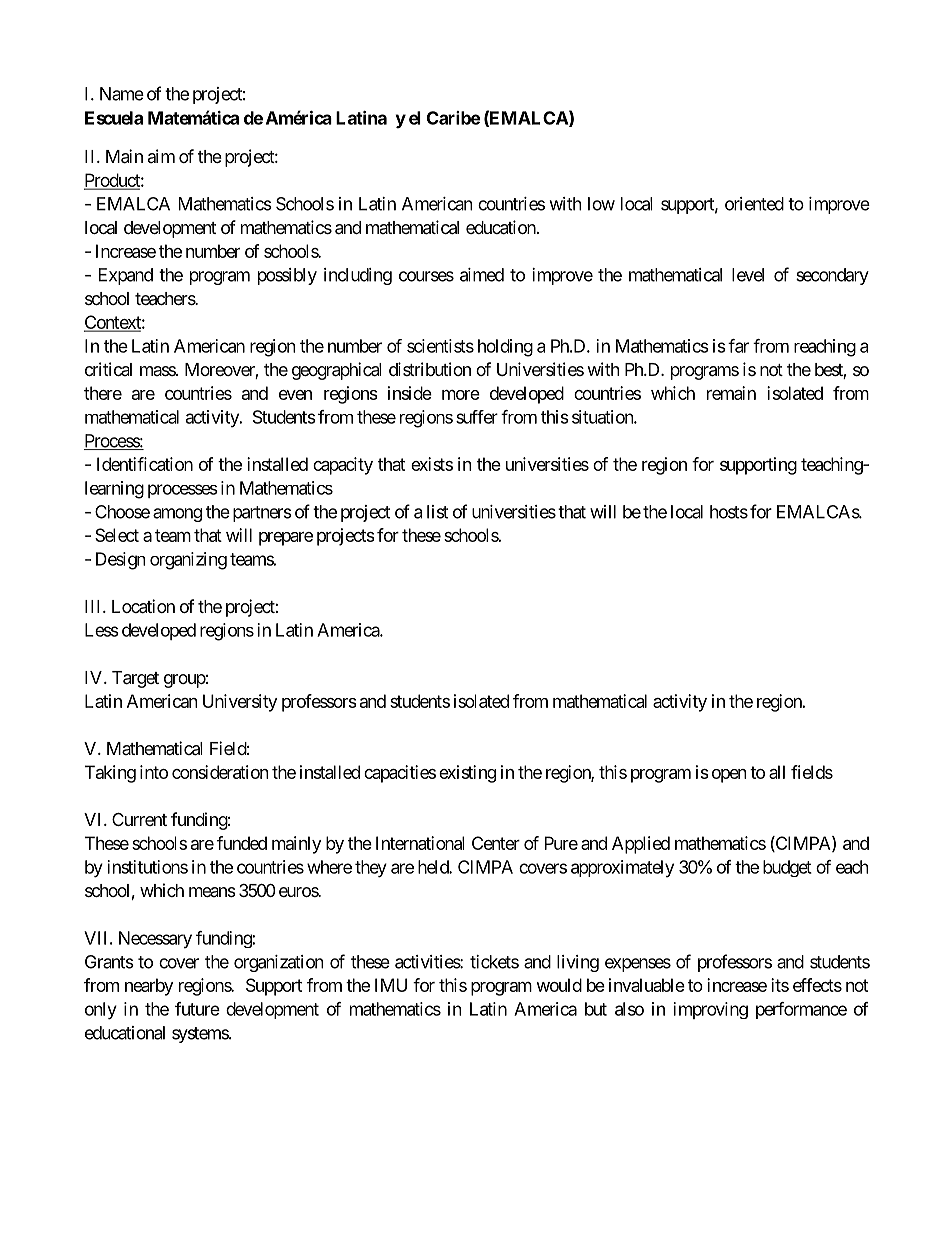 The image size is (952, 1233). Describe the element at coordinates (295, 395) in the document. I see `even` at that location.
